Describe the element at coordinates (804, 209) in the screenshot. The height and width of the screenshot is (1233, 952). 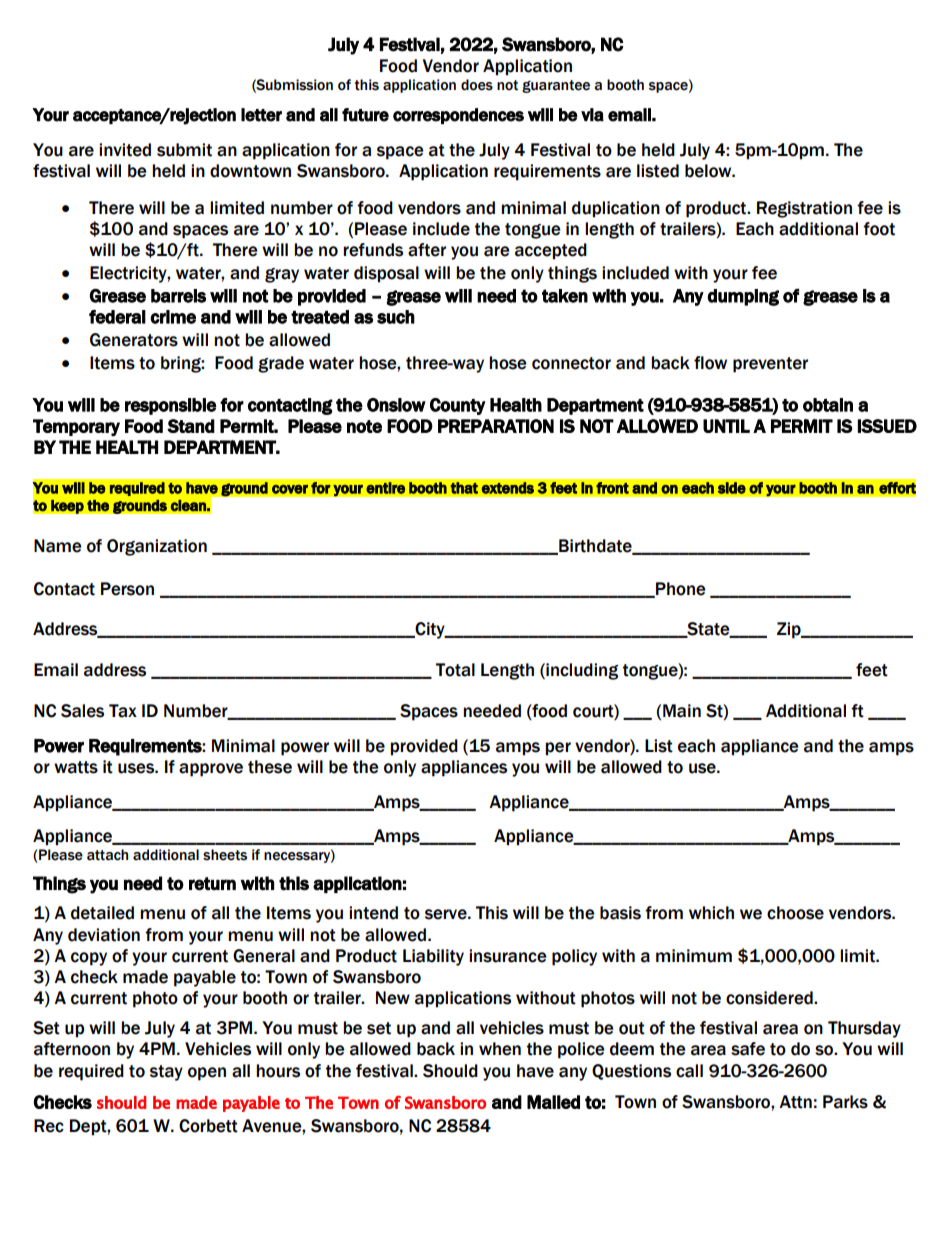
I see `Registration` at that location.
